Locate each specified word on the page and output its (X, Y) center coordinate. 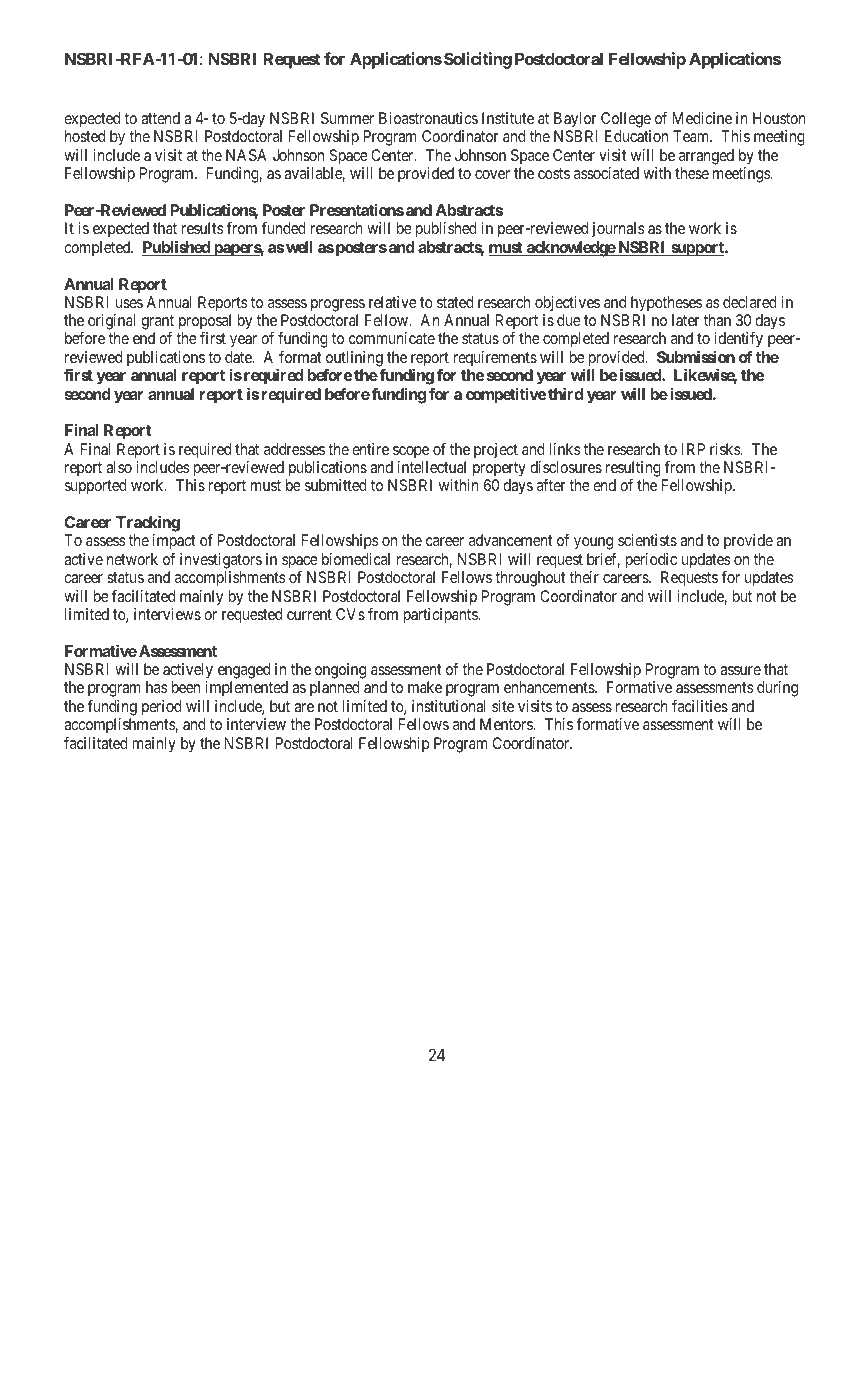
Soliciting (478, 60)
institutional (449, 706)
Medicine (702, 118)
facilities (700, 706)
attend (160, 118)
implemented (246, 689)
